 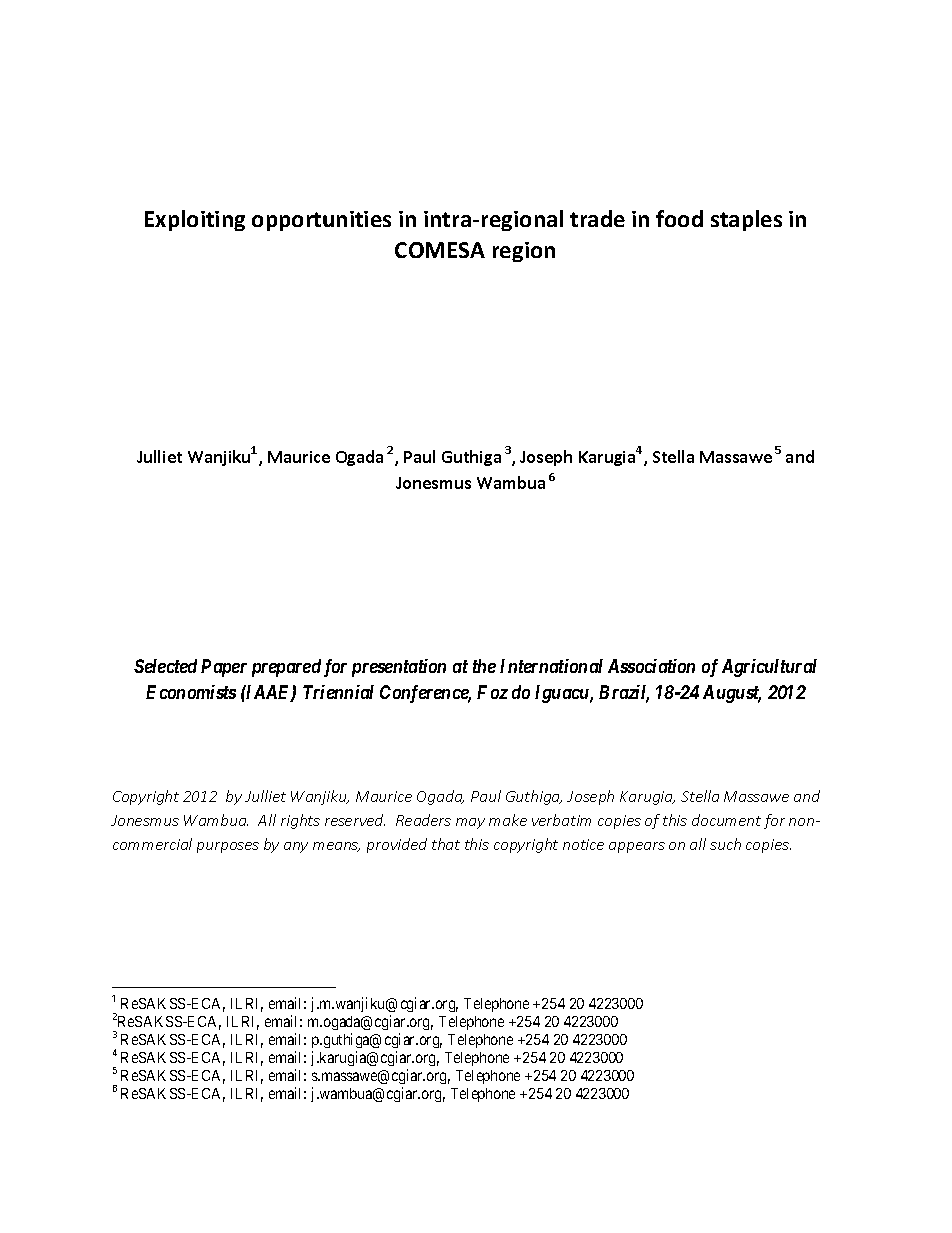 What do you see at coordinates (732, 694) in the screenshot?
I see `August` at bounding box center [732, 694].
